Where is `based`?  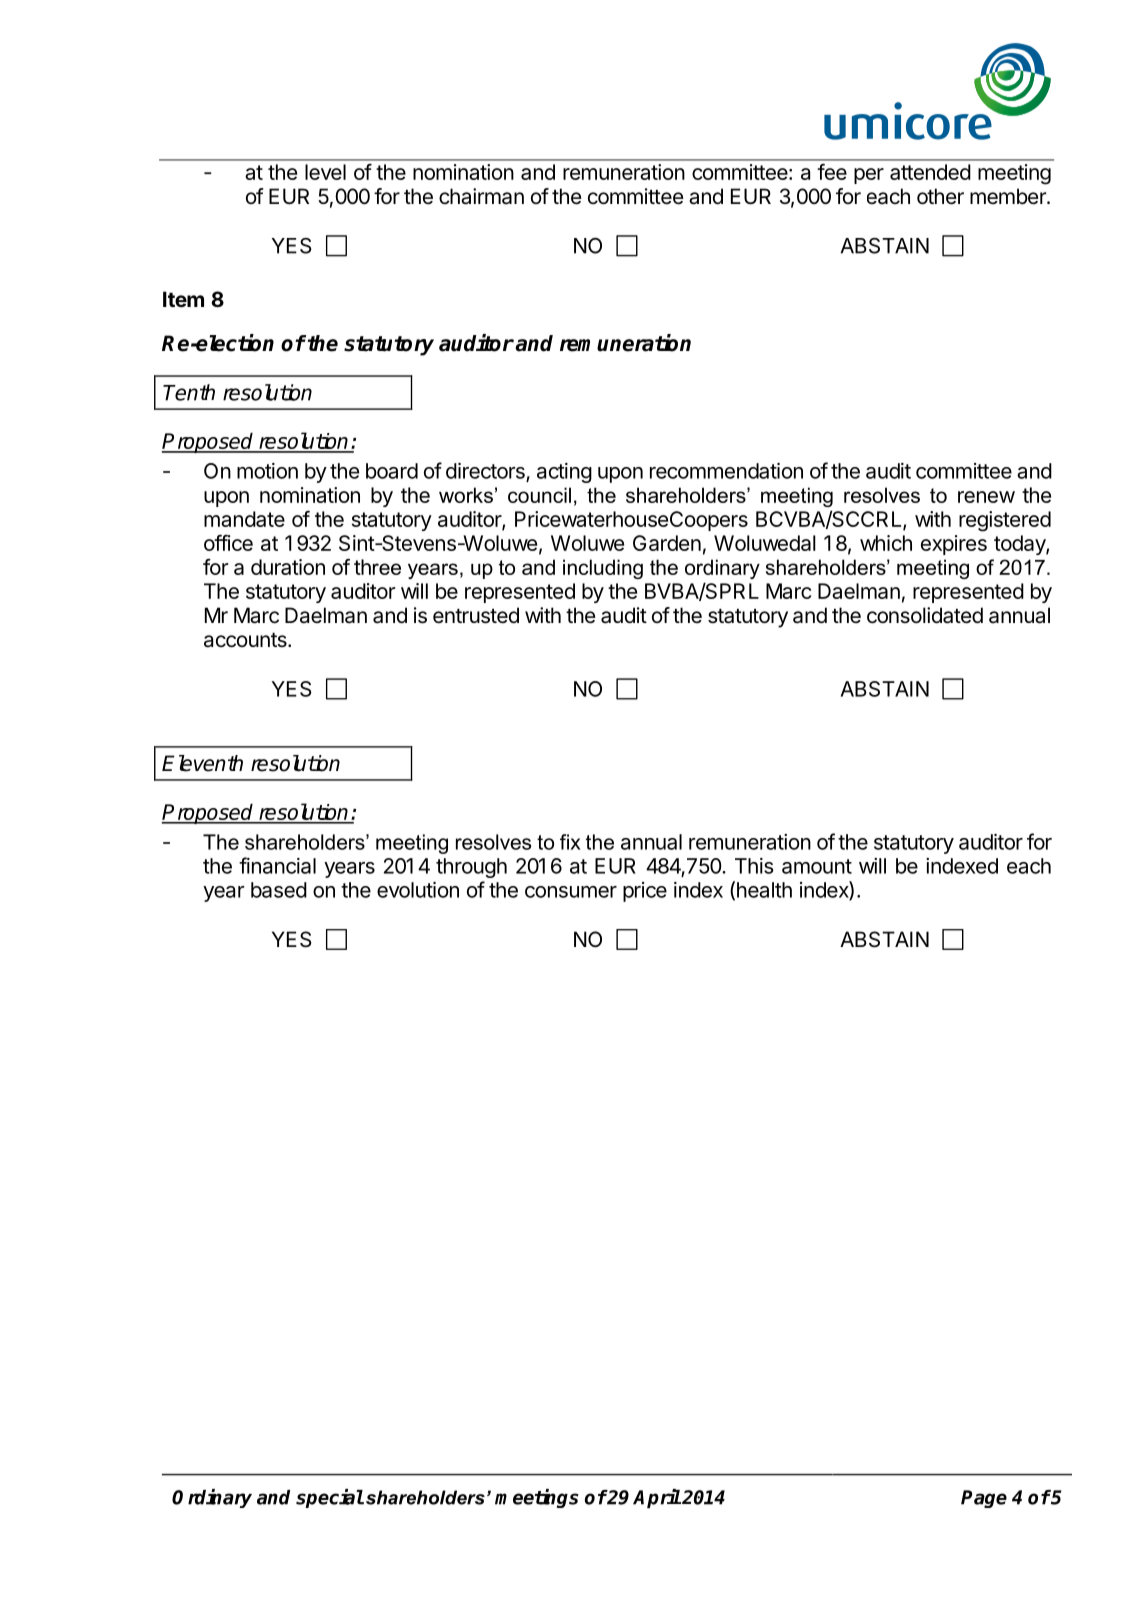 based is located at coordinates (279, 890).
